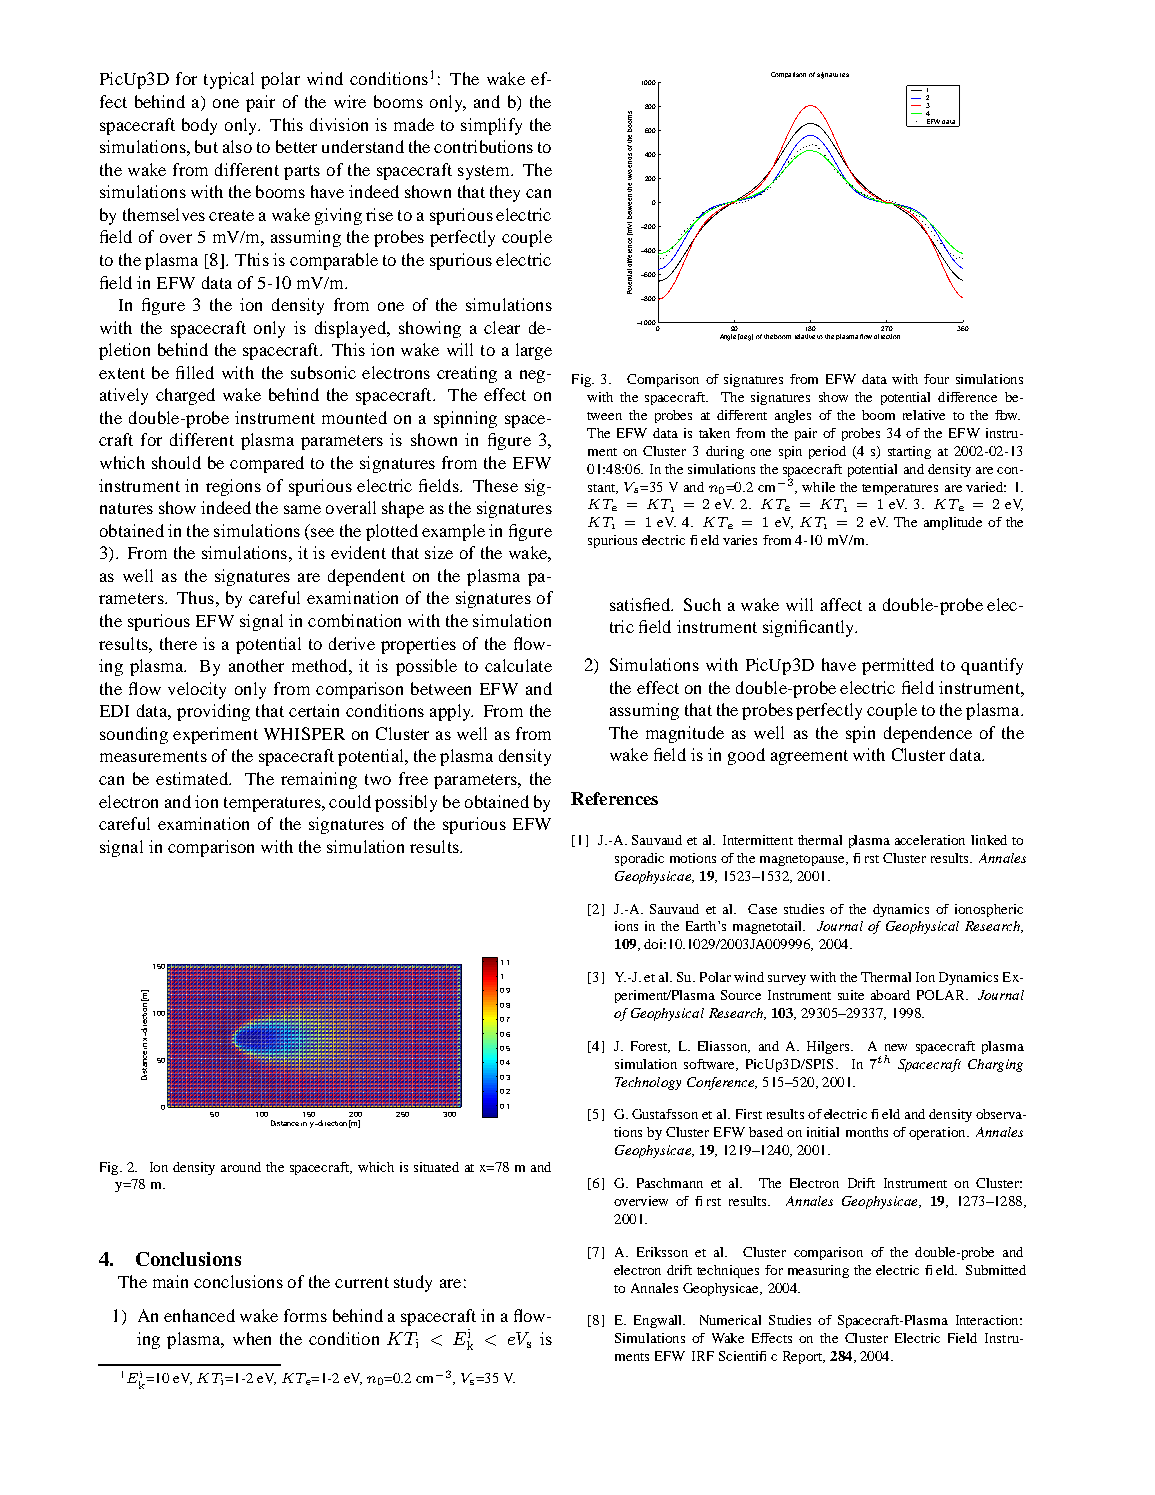  Describe the element at coordinates (639, 859) in the image. I see `sporadic` at that location.
